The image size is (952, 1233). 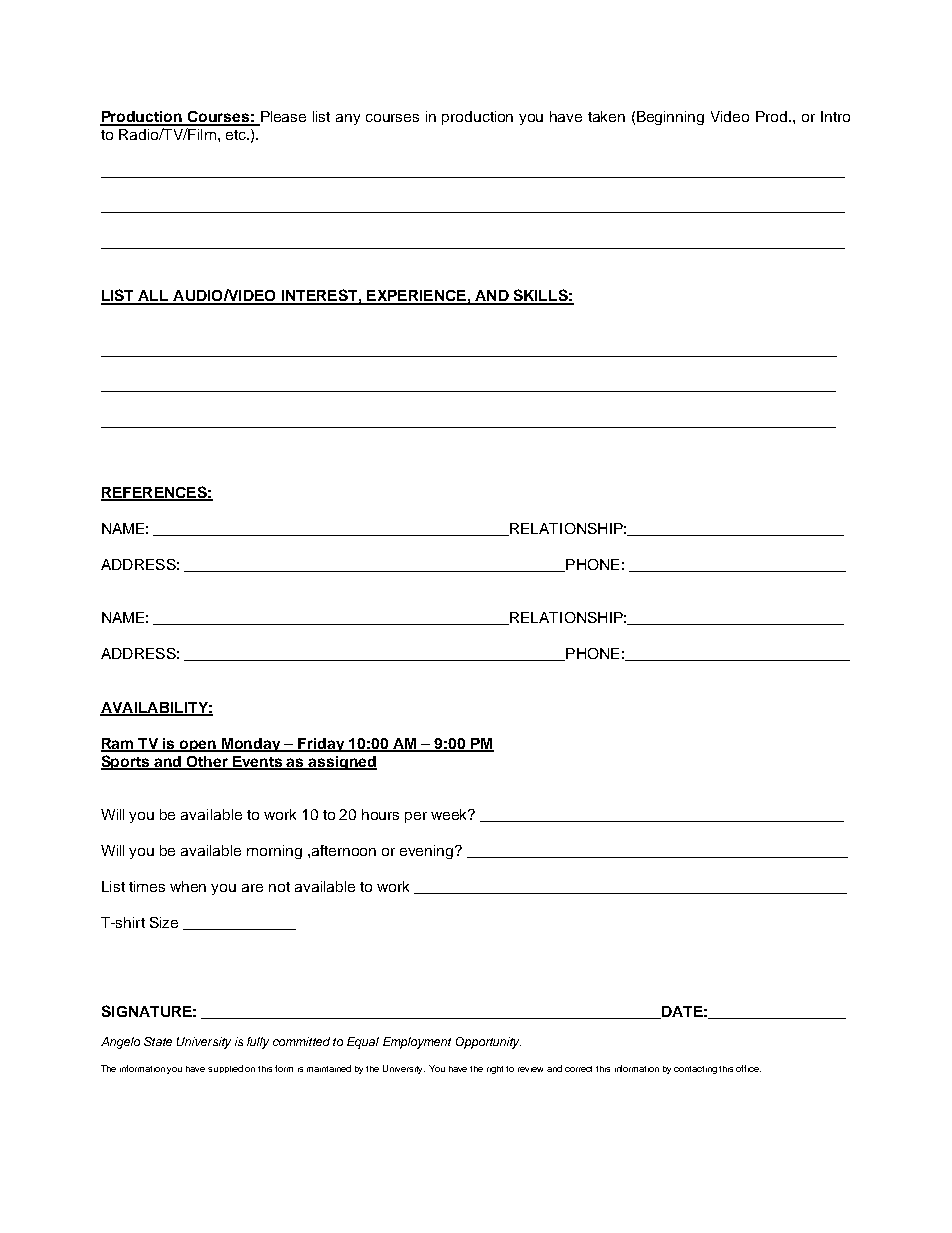 What do you see at coordinates (198, 746) in the screenshot?
I see `open` at bounding box center [198, 746].
